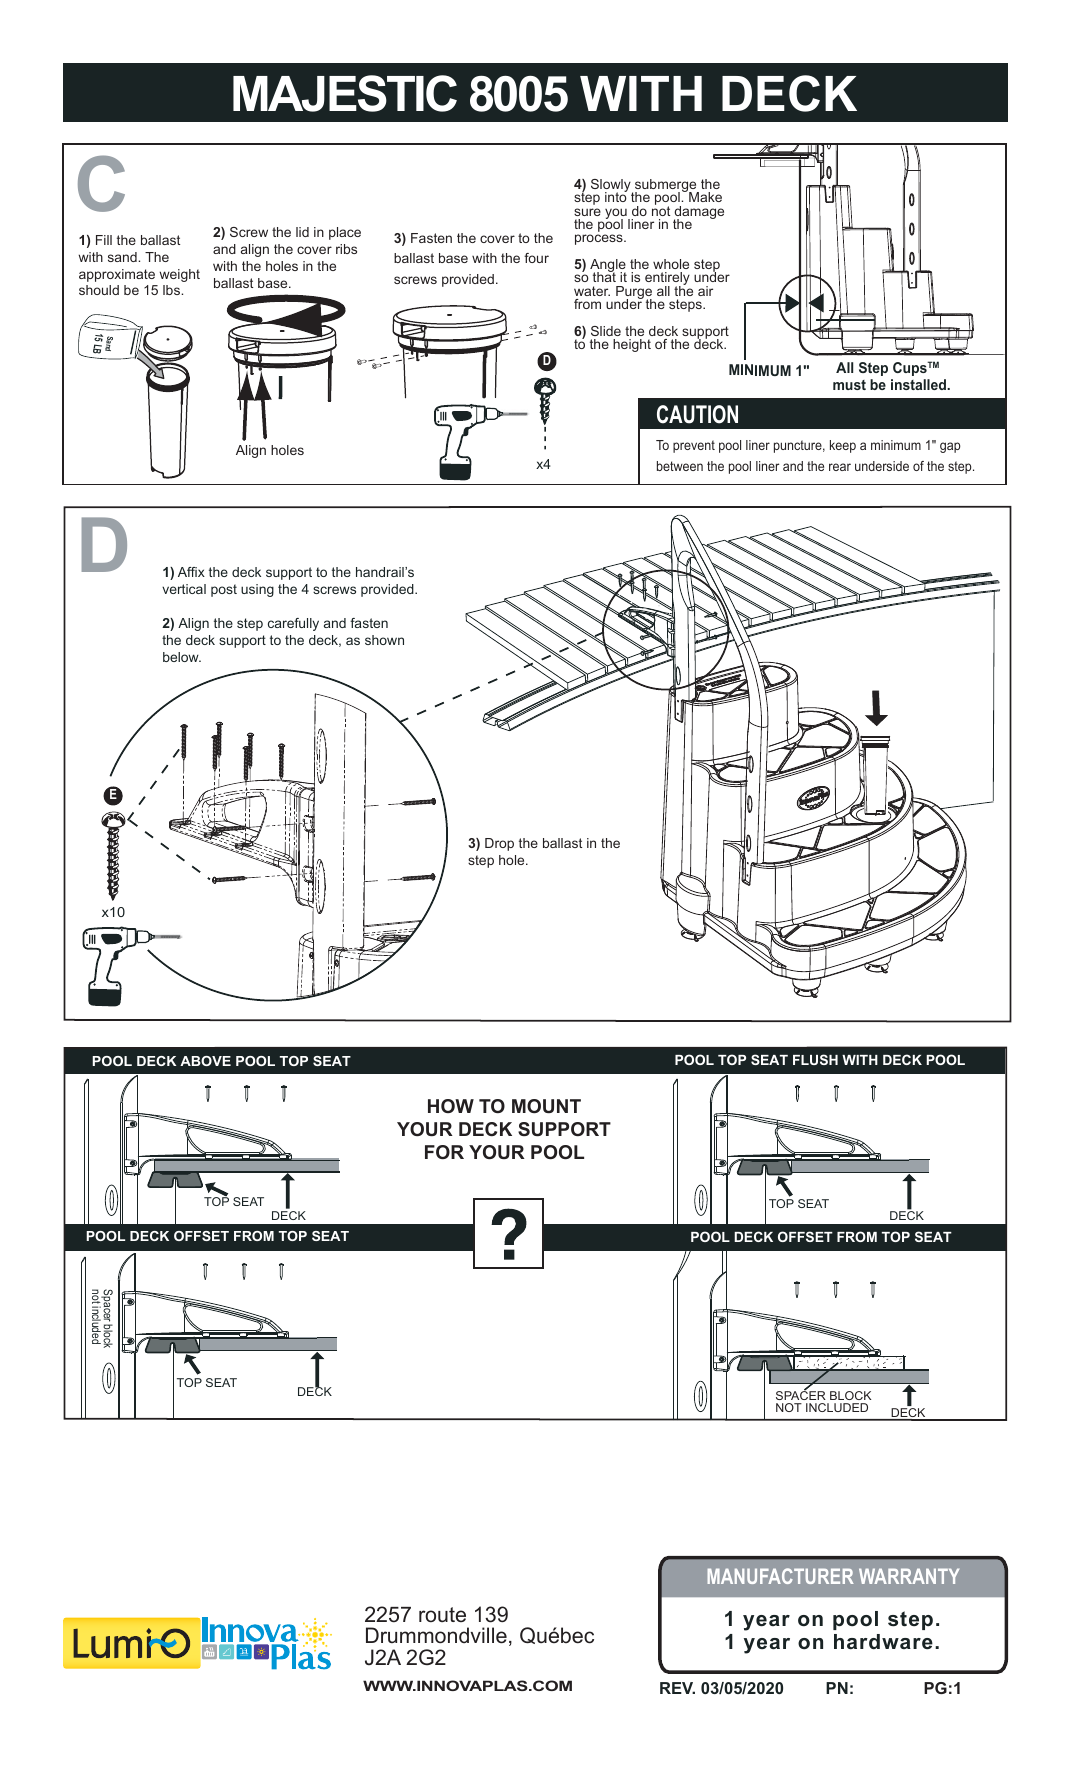 This image has height=1765, width=1071. What do you see at coordinates (205, 1061) in the image?
I see `ABOVE` at bounding box center [205, 1061].
